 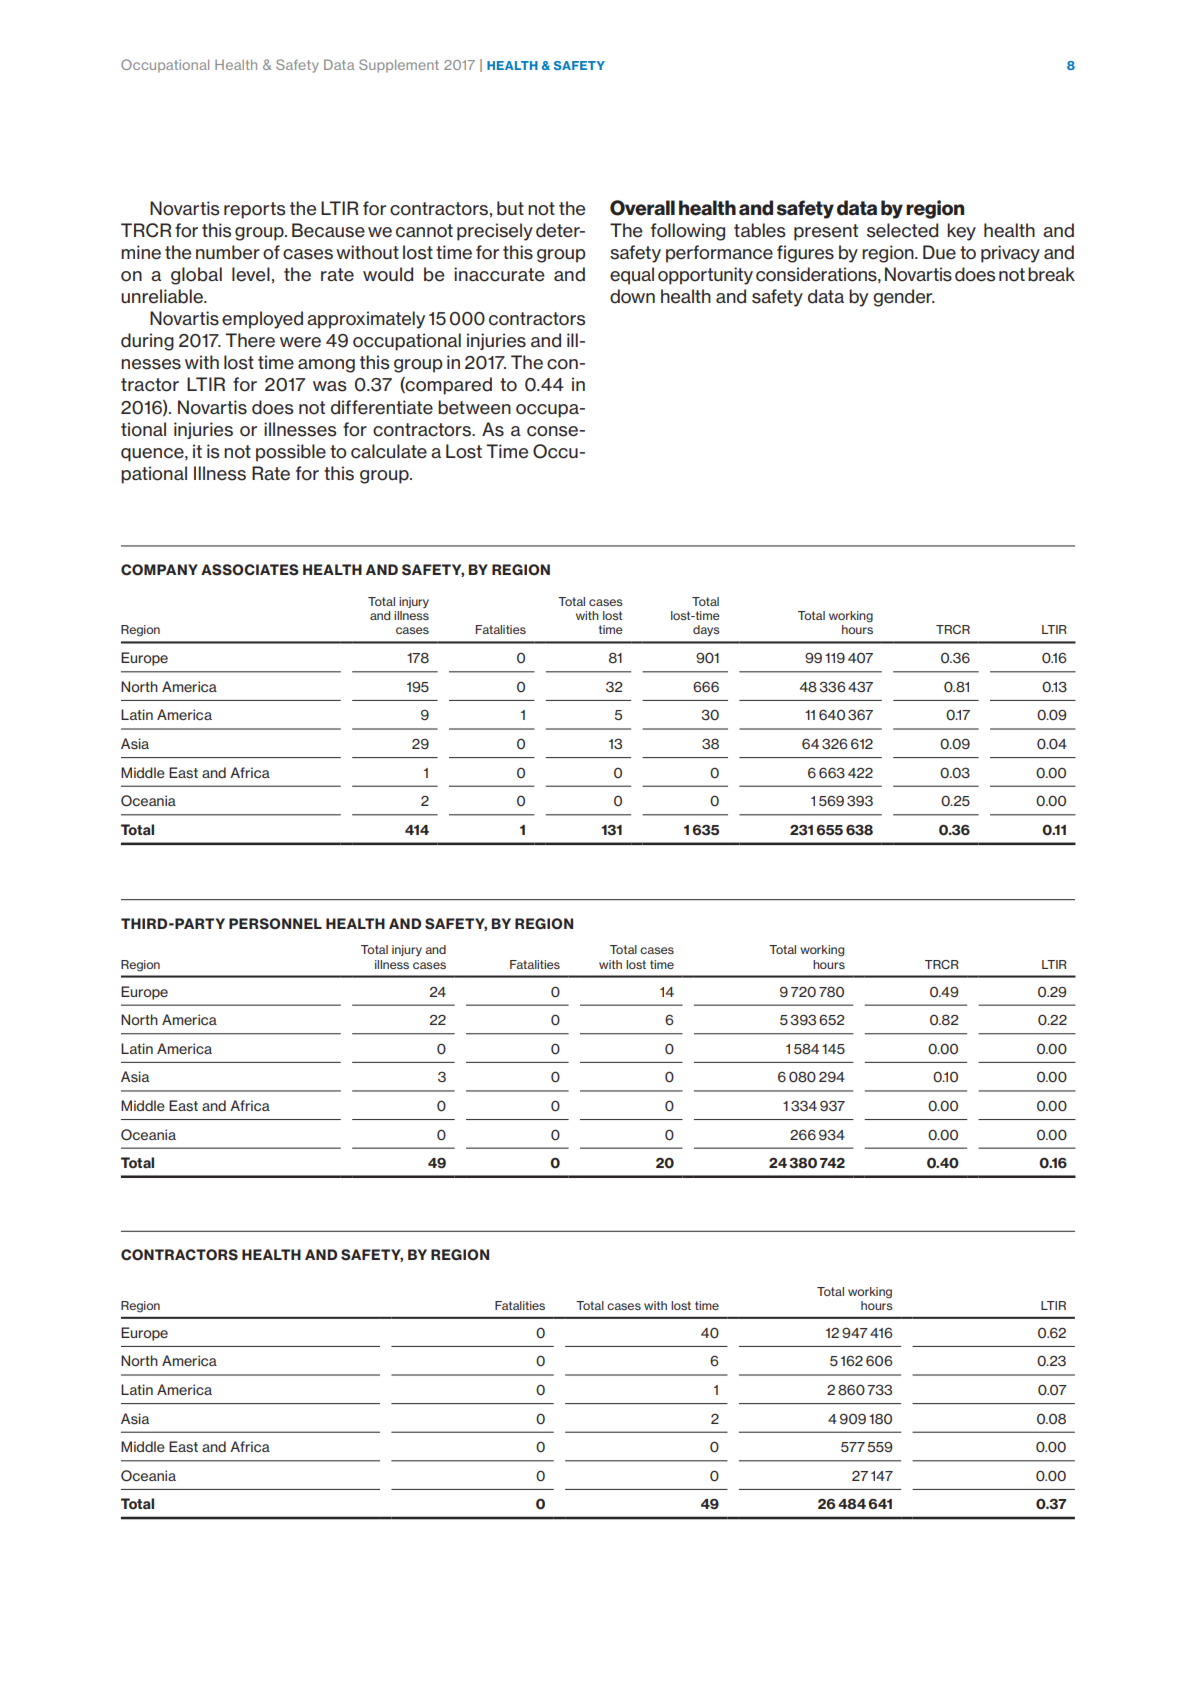 What do you see at coordinates (632, 296) in the page?
I see `down` at bounding box center [632, 296].
